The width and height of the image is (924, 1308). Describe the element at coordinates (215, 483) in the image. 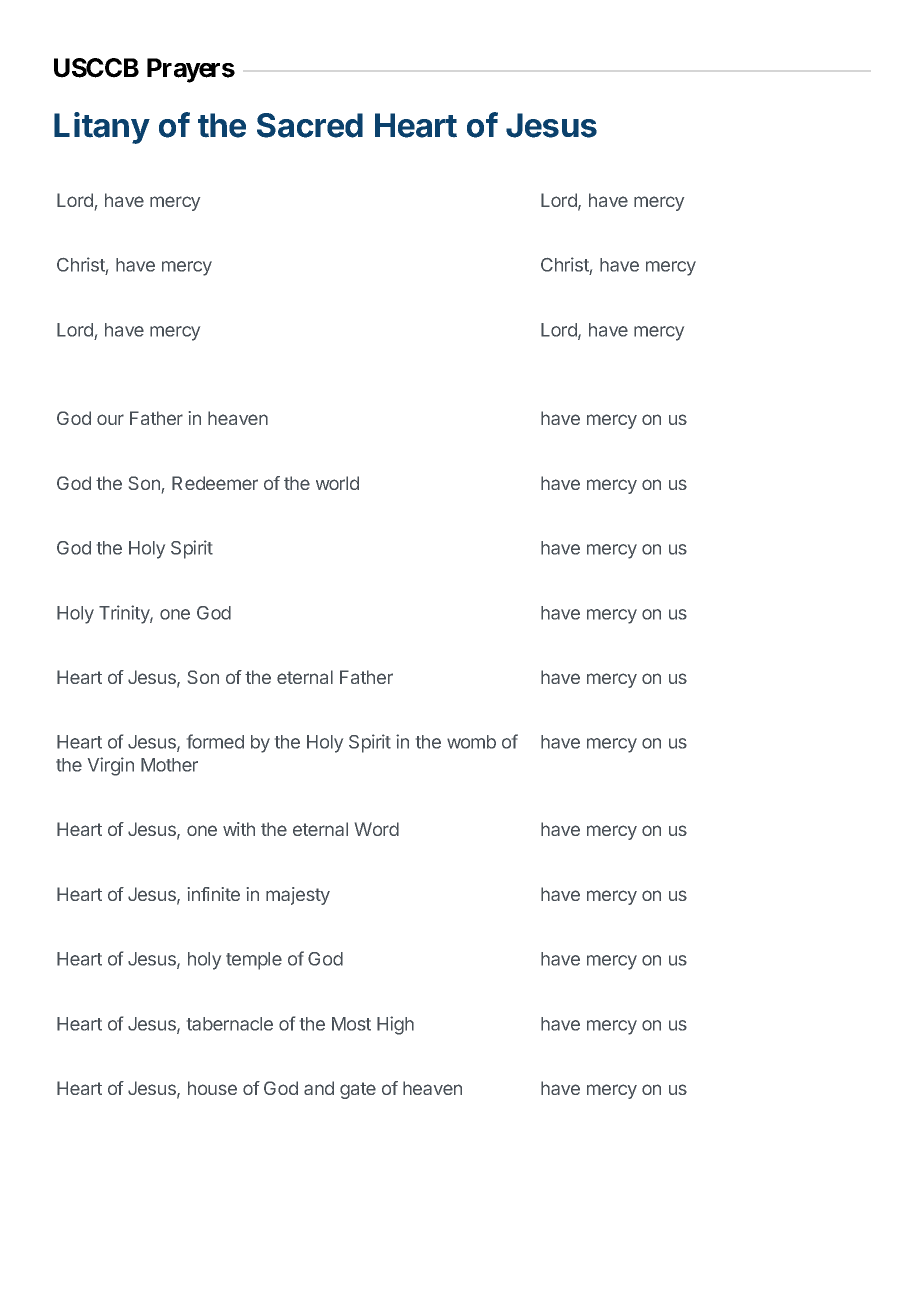

I see `Redeemer` at that location.
